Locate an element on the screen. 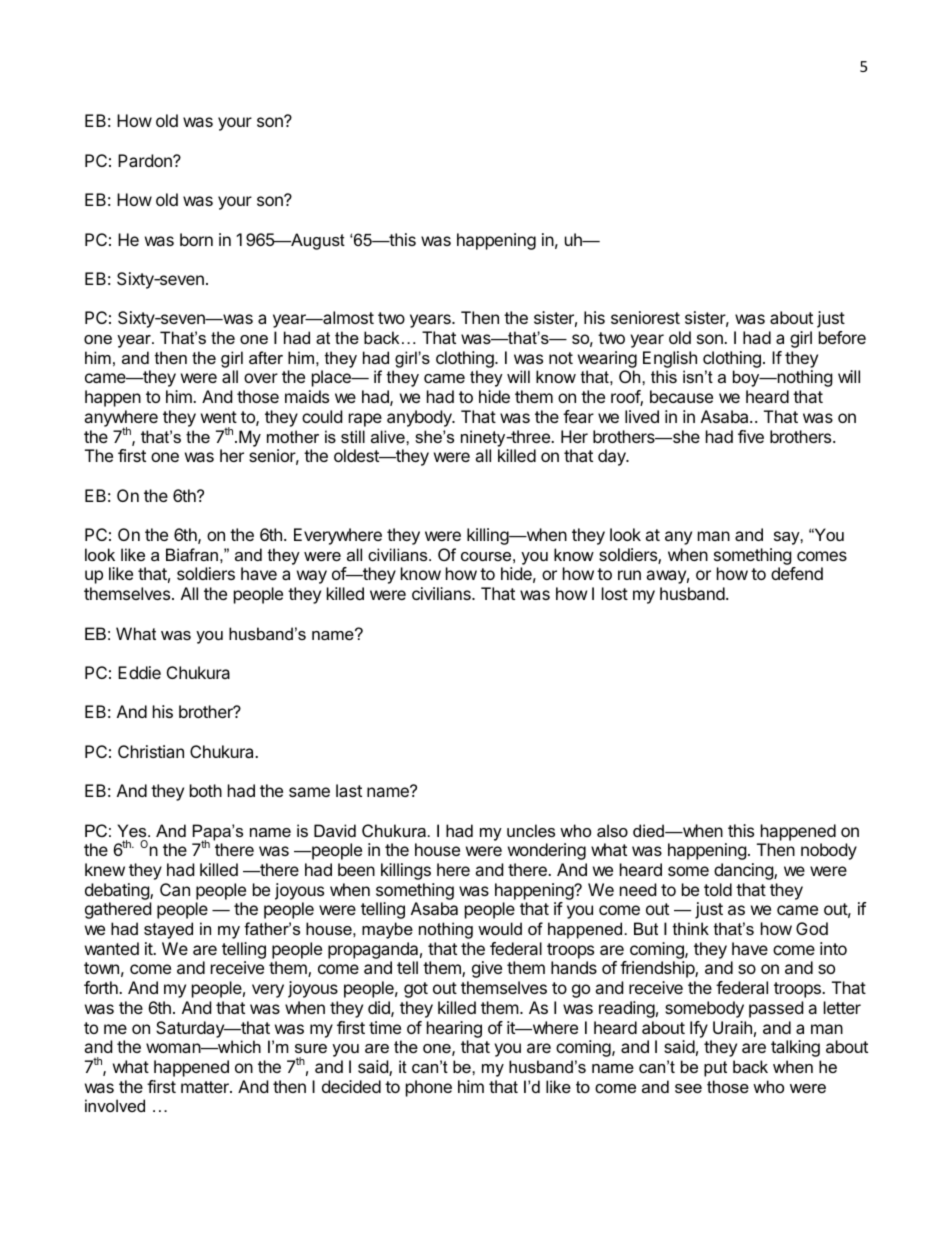  before is located at coordinates (842, 337).
